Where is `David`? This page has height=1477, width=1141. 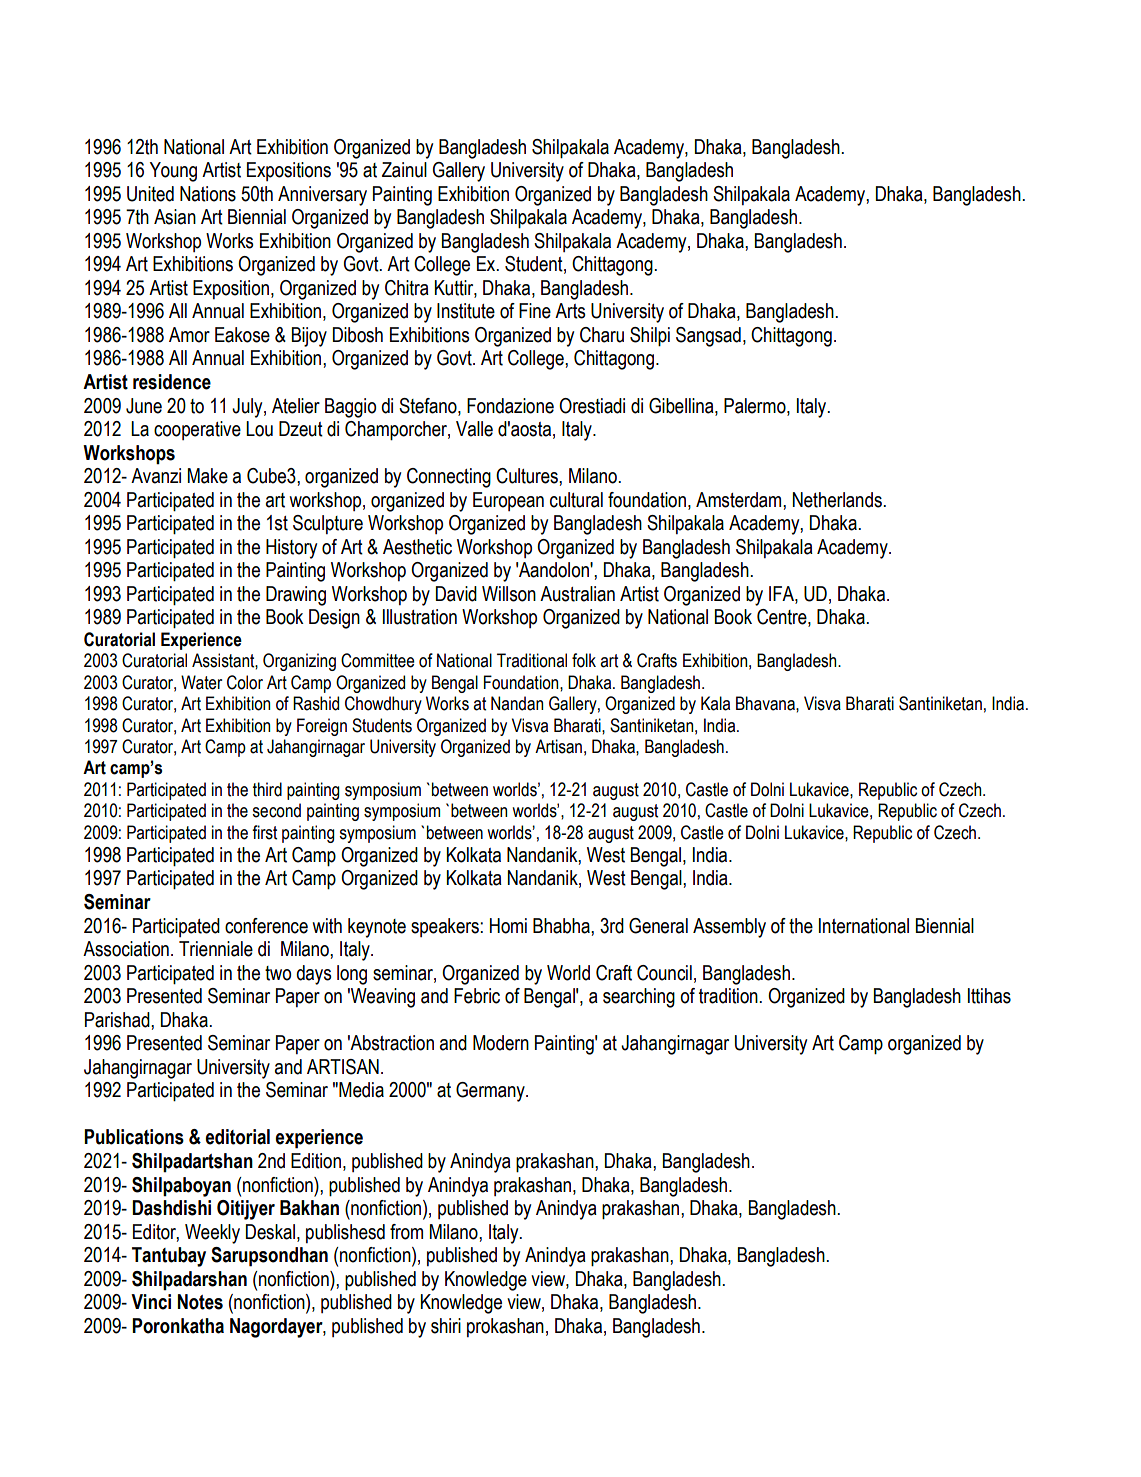
David is located at coordinates (456, 594).
